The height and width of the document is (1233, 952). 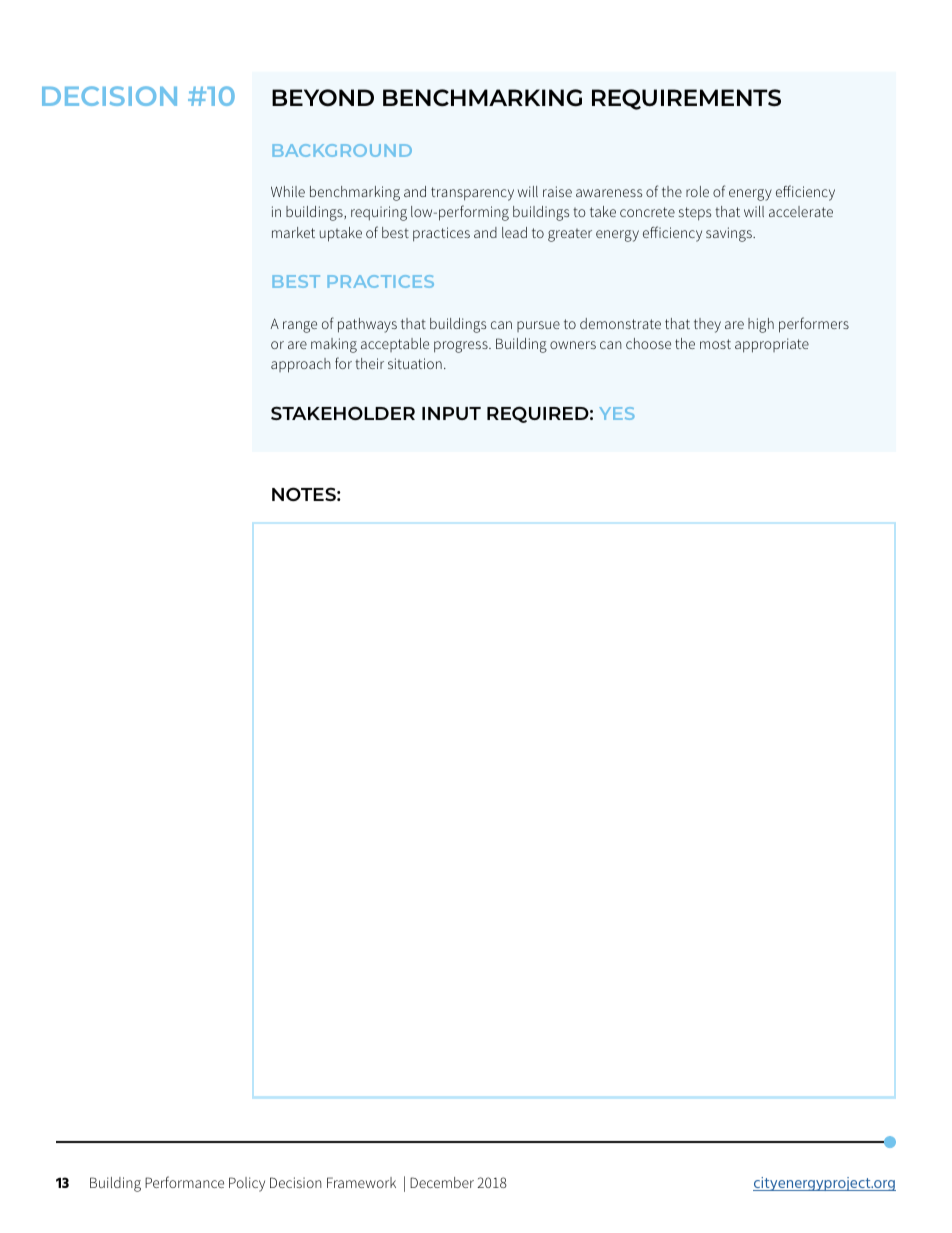 I want to click on YES, so click(x=617, y=413).
